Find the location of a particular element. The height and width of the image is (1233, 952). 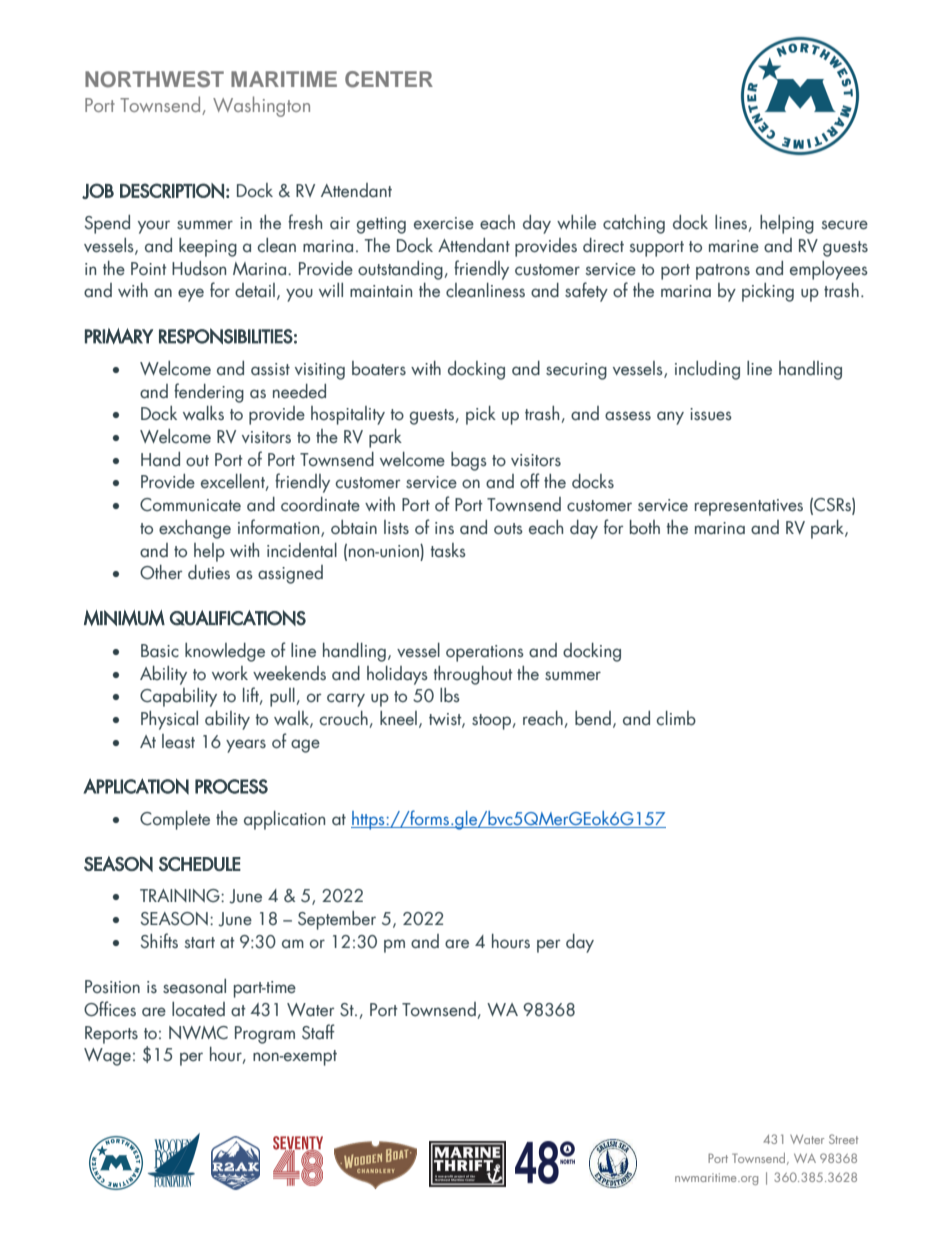

QUALIFICATIONS is located at coordinates (238, 618).
